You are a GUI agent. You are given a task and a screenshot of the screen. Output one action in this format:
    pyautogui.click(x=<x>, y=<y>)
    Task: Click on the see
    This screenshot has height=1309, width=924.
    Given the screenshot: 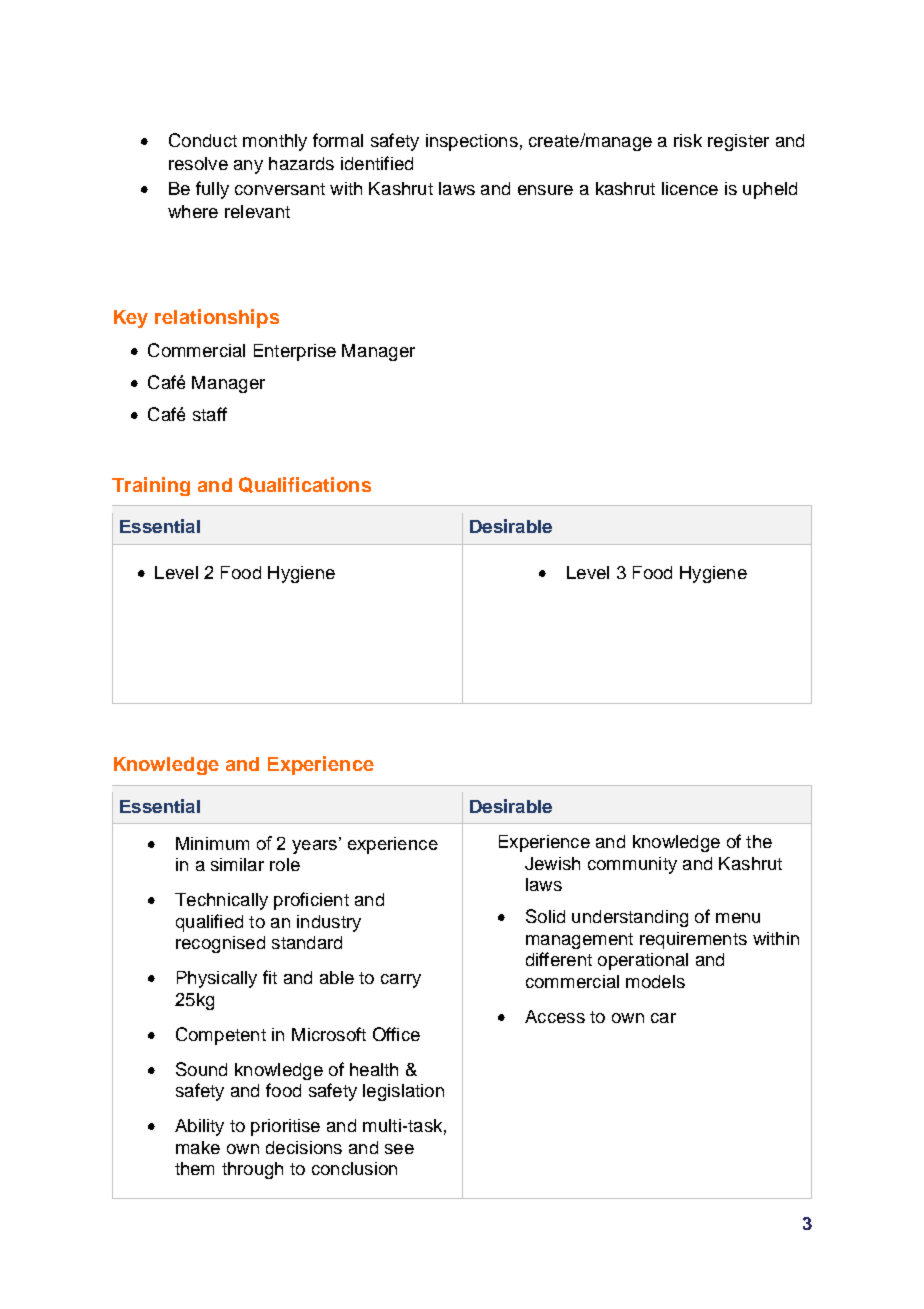 What is the action you would take?
    pyautogui.click(x=399, y=1149)
